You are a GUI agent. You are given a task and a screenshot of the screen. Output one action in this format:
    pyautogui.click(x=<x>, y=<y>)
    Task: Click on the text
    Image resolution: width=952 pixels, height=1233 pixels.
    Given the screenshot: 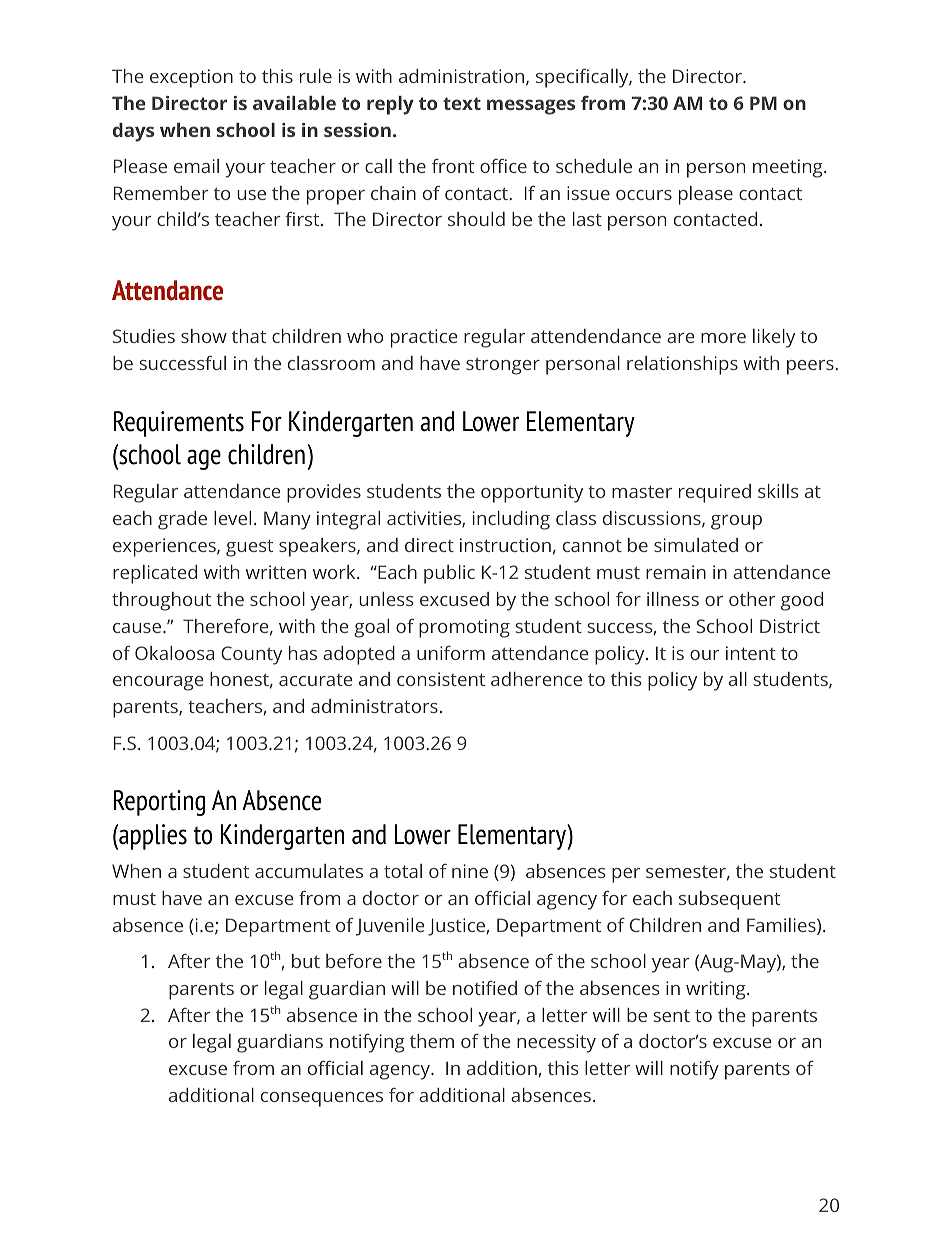 What is the action you would take?
    pyautogui.click(x=462, y=103)
